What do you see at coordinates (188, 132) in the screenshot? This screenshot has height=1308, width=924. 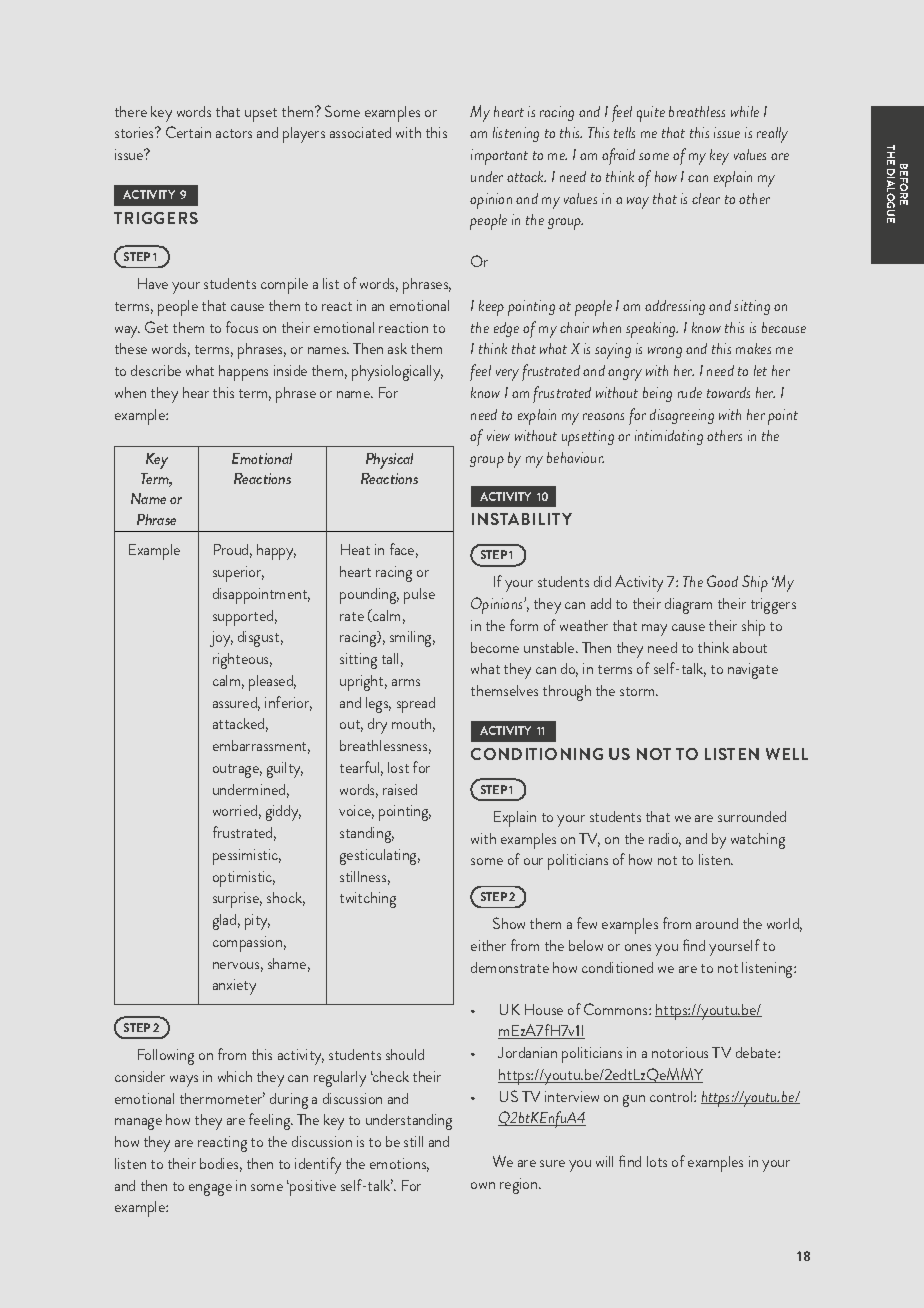 I see `Certain` at bounding box center [188, 132].
